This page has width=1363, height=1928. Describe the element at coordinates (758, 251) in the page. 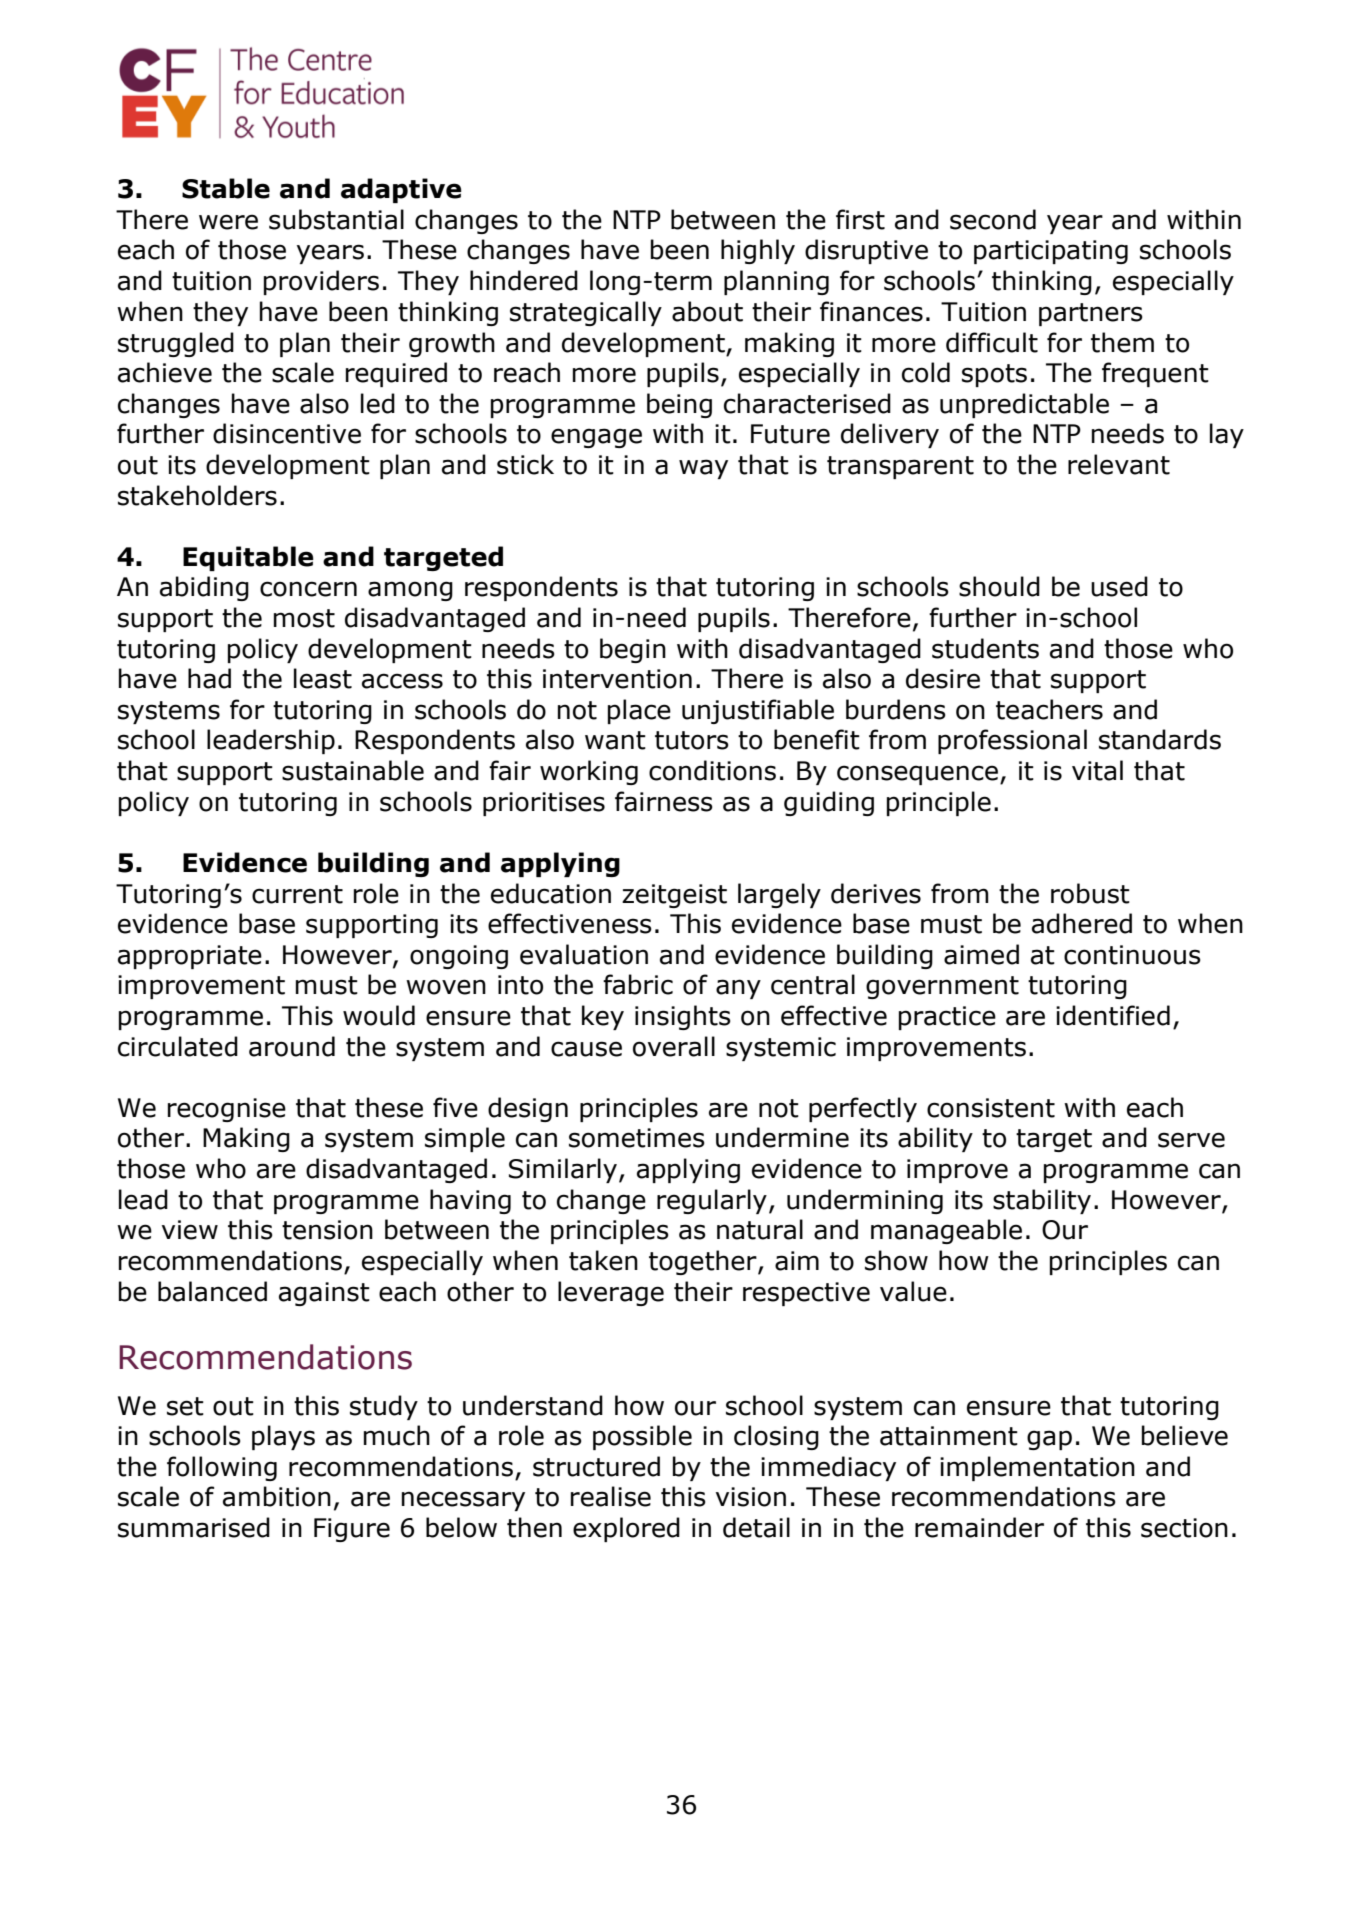

I see `highly` at that location.
